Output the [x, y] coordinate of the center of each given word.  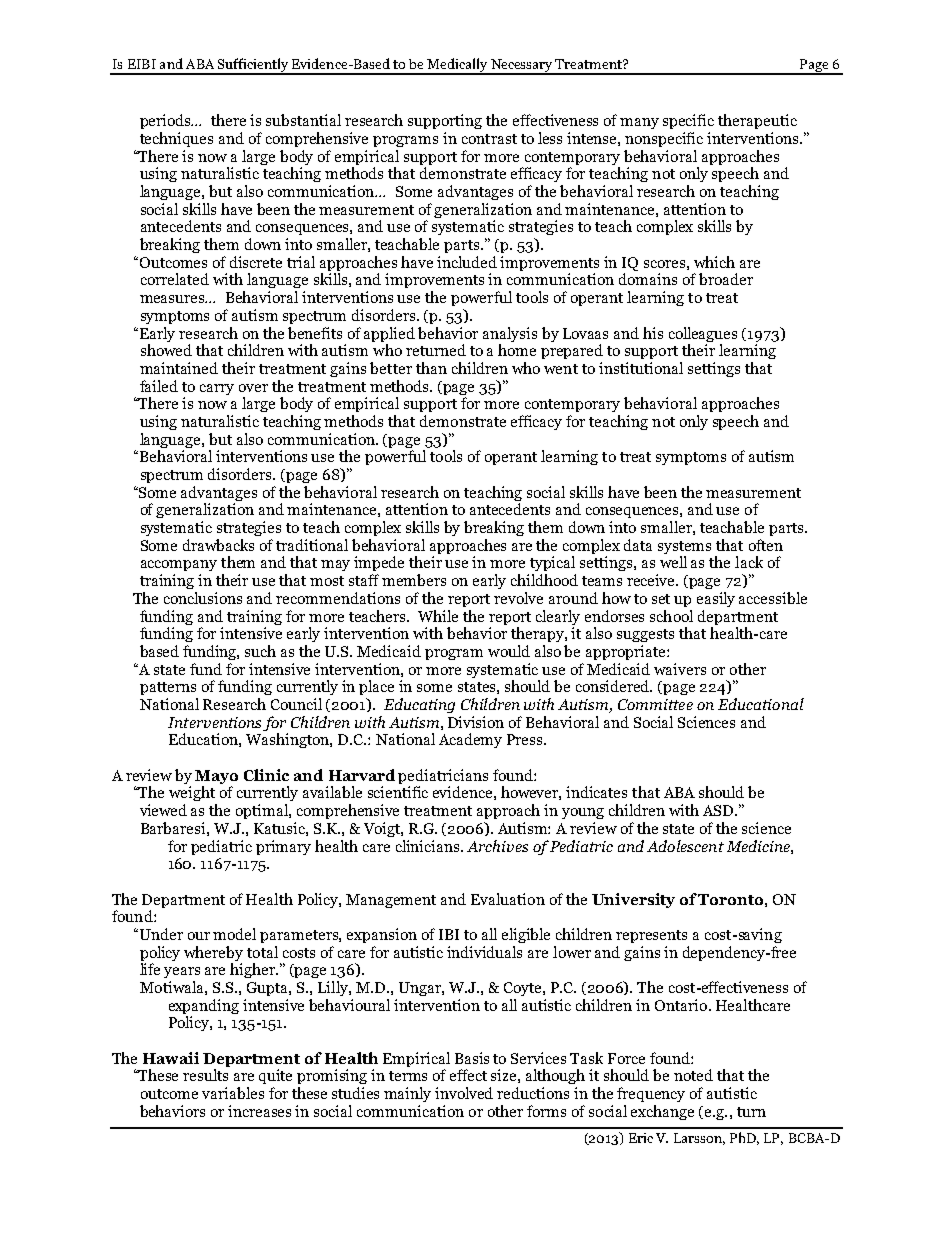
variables [233, 1093]
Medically [457, 66]
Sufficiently [253, 66]
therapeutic [757, 121]
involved [464, 1093]
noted [693, 1075]
